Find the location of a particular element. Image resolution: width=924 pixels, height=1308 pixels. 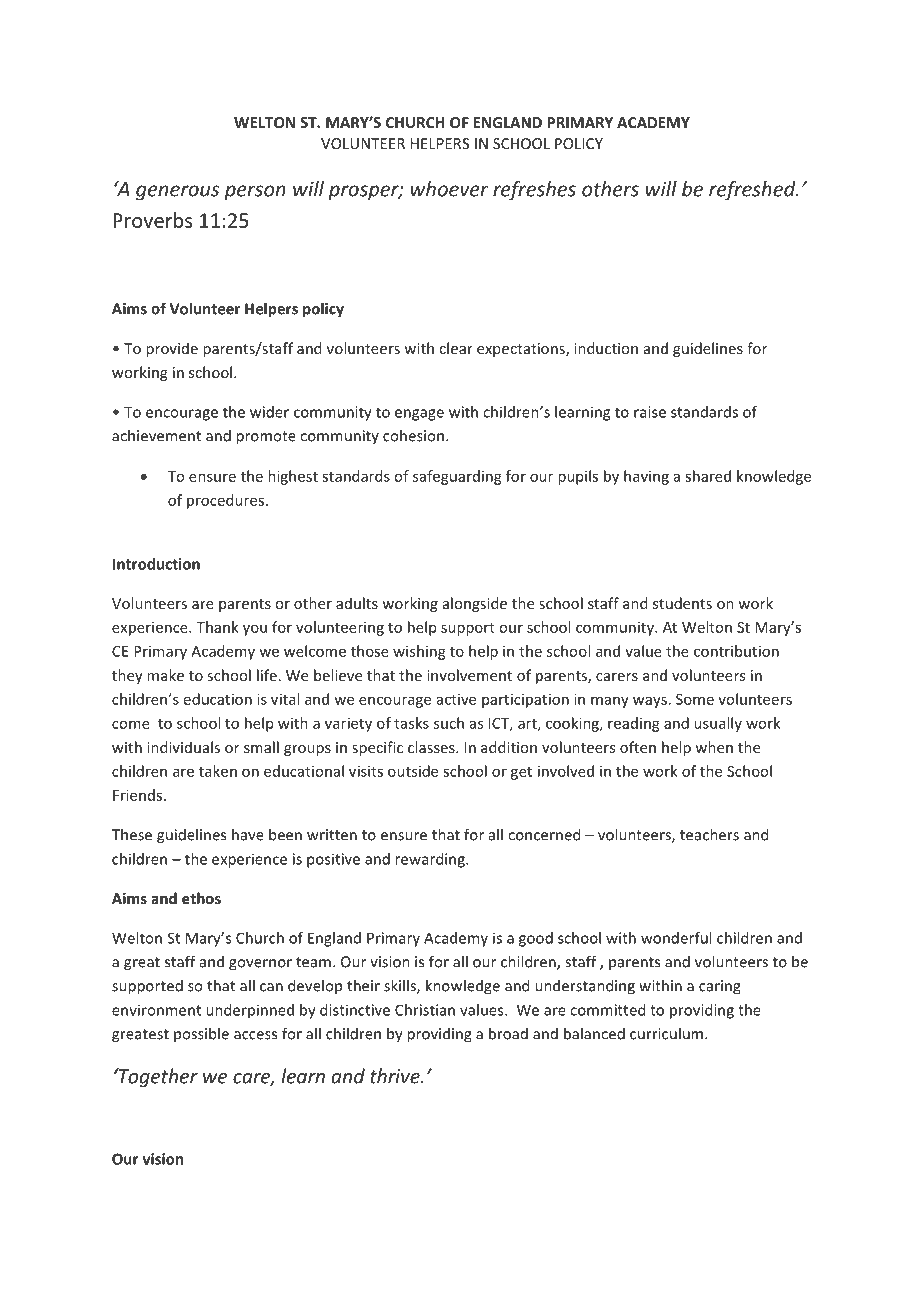

generous is located at coordinates (177, 193).
